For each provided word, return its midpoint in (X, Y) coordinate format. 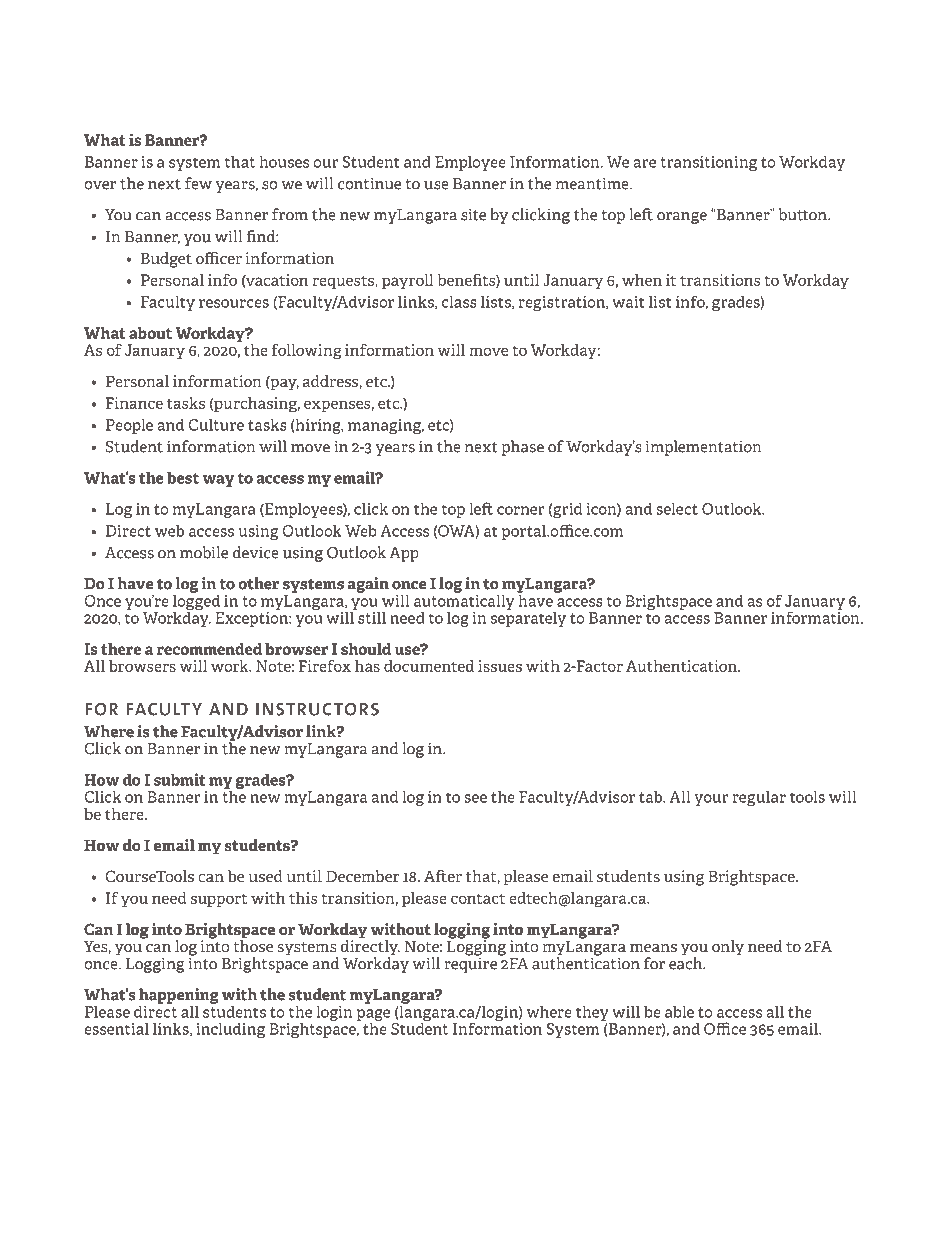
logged (196, 602)
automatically (464, 602)
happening (179, 997)
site (473, 214)
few (198, 183)
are (644, 163)
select (677, 508)
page (373, 1016)
